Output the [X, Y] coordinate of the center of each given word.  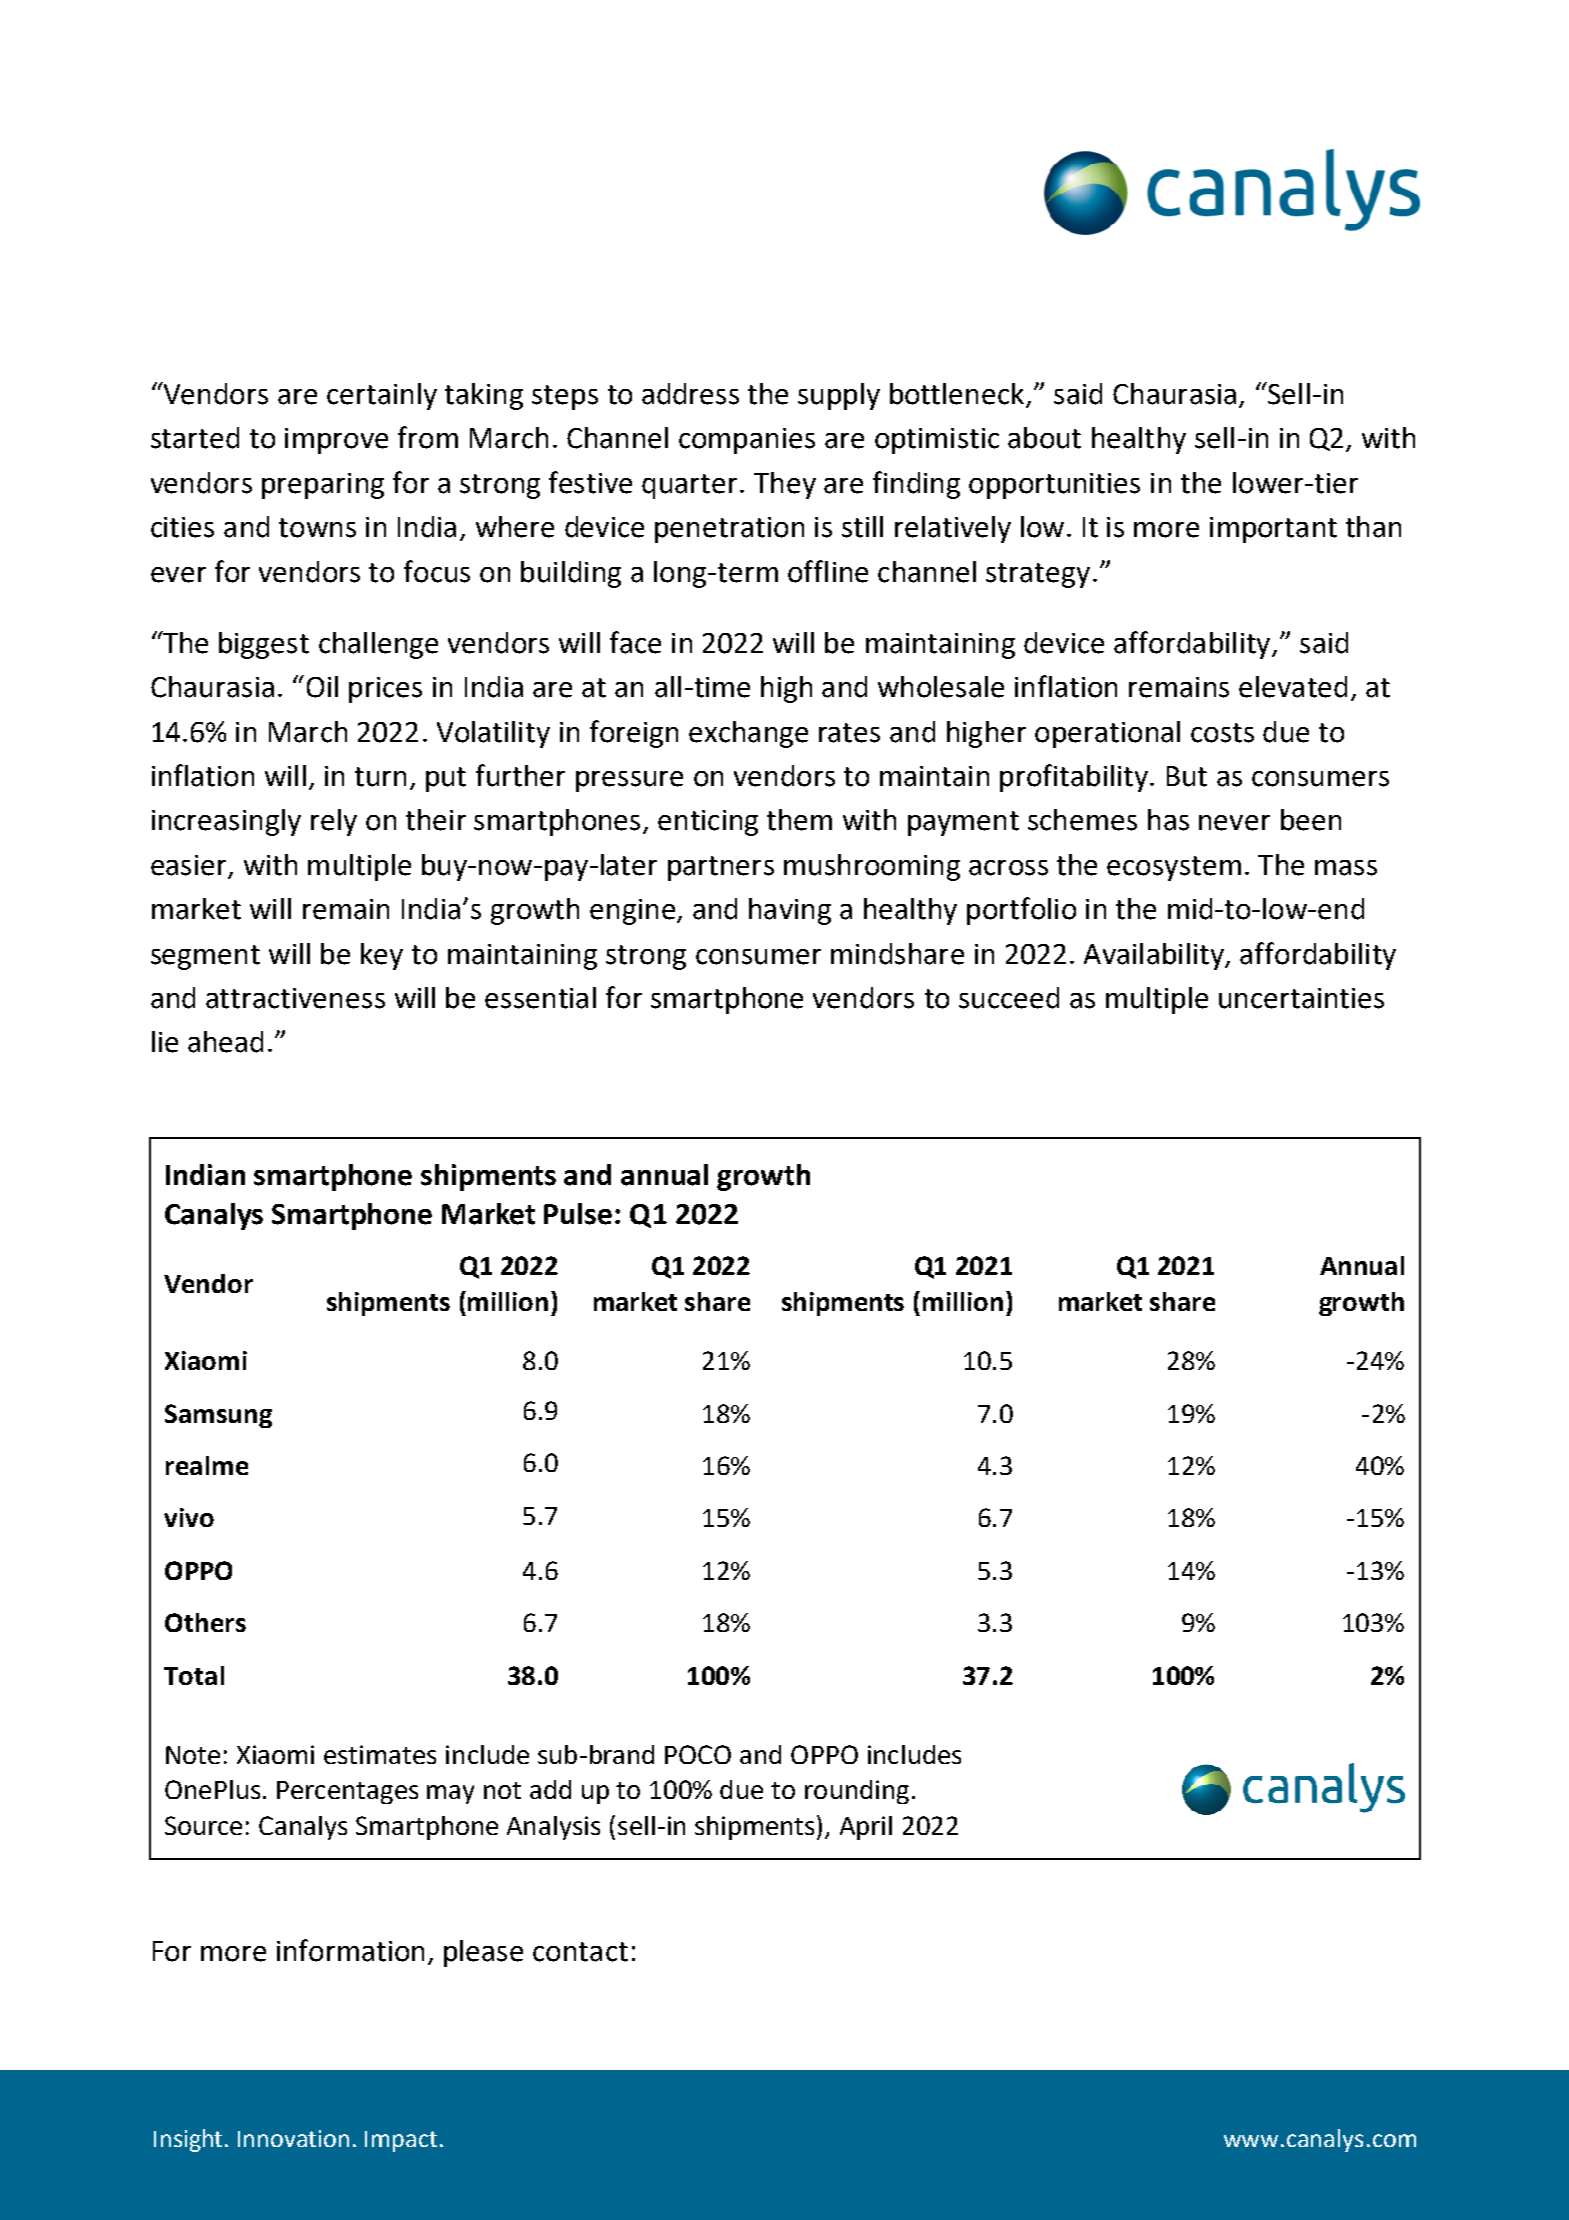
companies [747, 441]
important [1273, 530]
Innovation [293, 2138]
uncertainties [1301, 998]
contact [580, 1952]
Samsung [218, 1416]
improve [336, 441]
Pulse [578, 1214]
